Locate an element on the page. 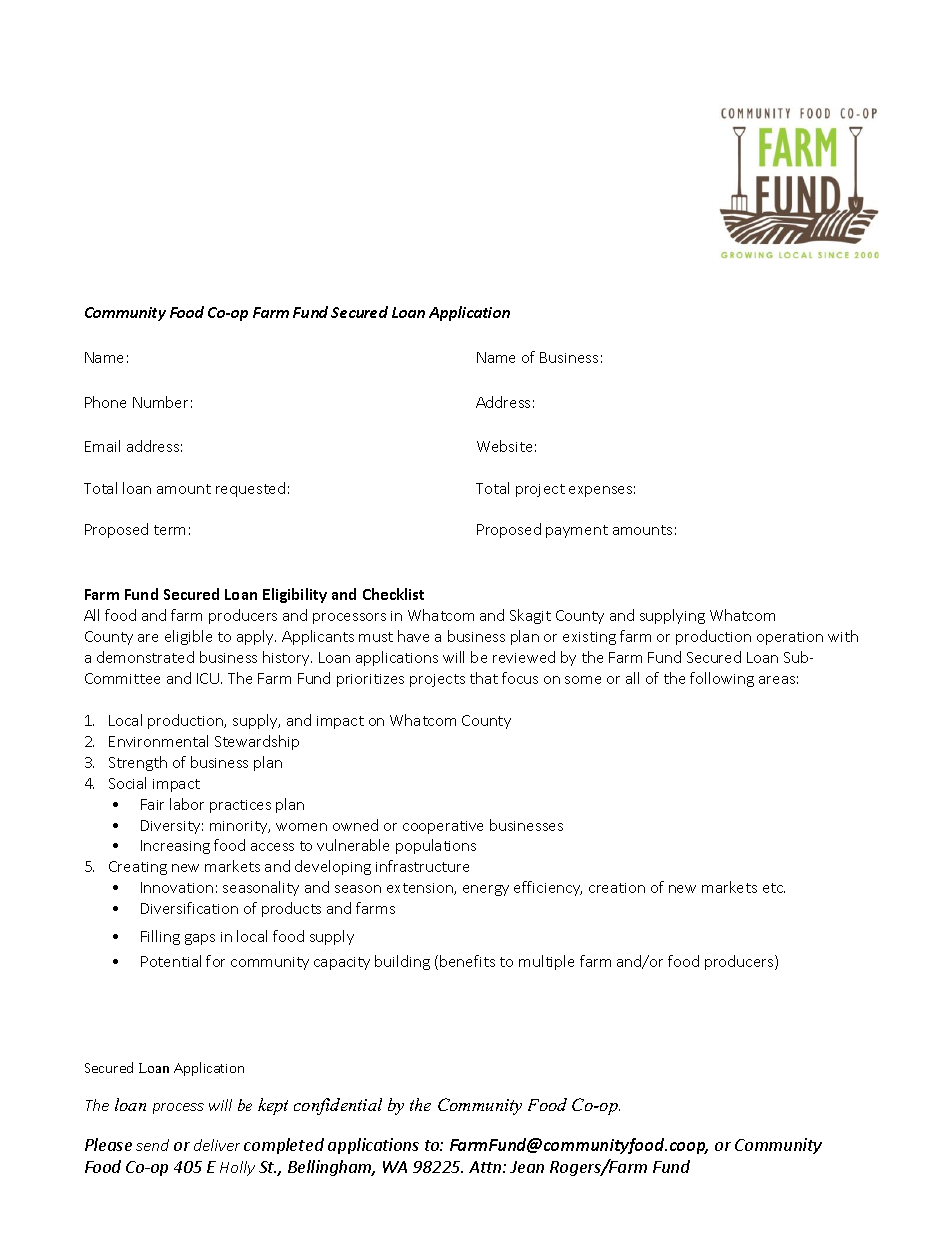 The width and height of the document is (952, 1233). operation is located at coordinates (790, 638).
